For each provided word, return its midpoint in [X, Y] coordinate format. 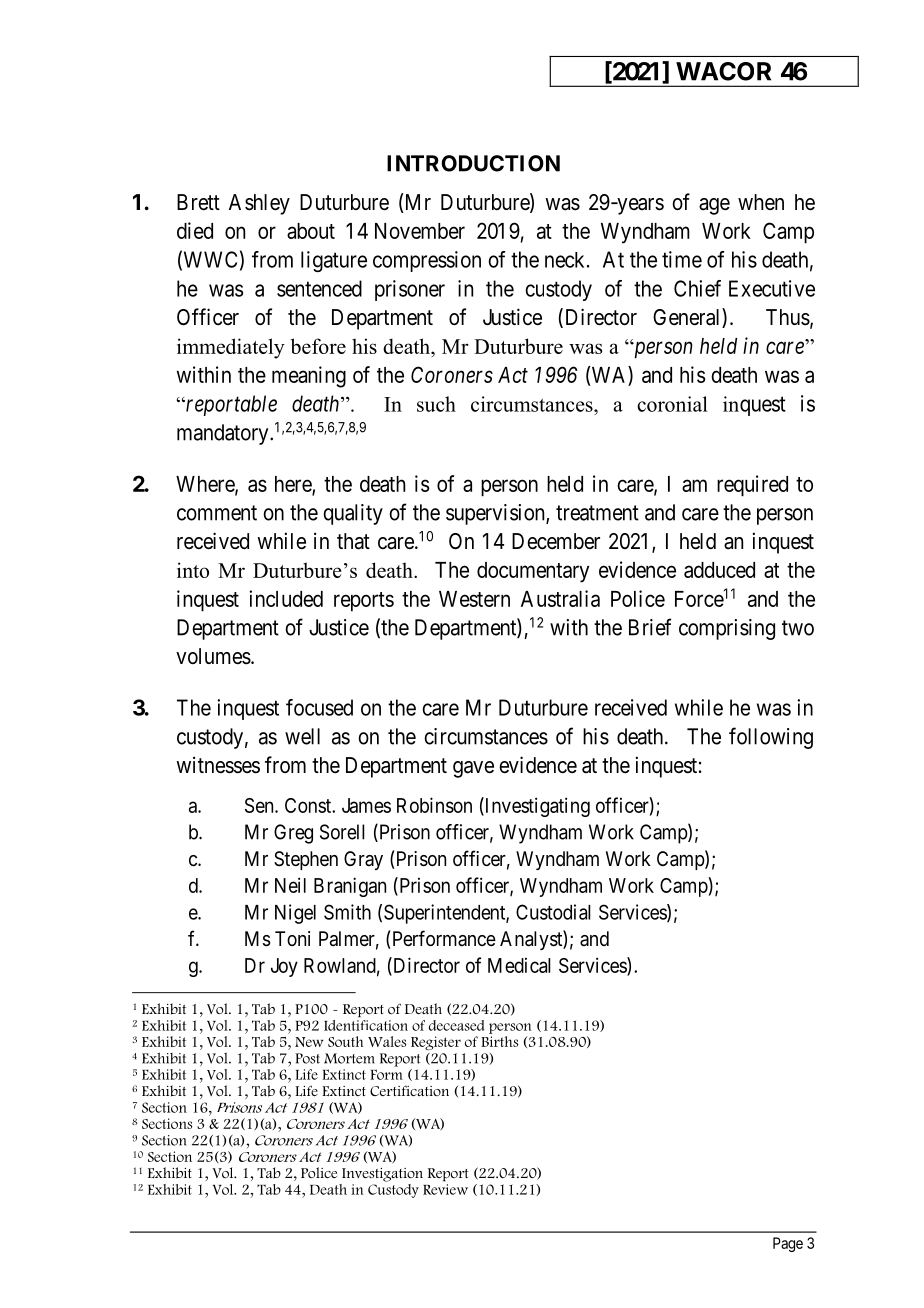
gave [473, 769]
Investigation [382, 1175]
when [761, 202]
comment [217, 513]
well [302, 736]
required [752, 486]
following [771, 738]
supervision [496, 514]
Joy [284, 967]
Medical [519, 965]
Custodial [553, 912]
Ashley [259, 204]
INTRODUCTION [473, 163]
